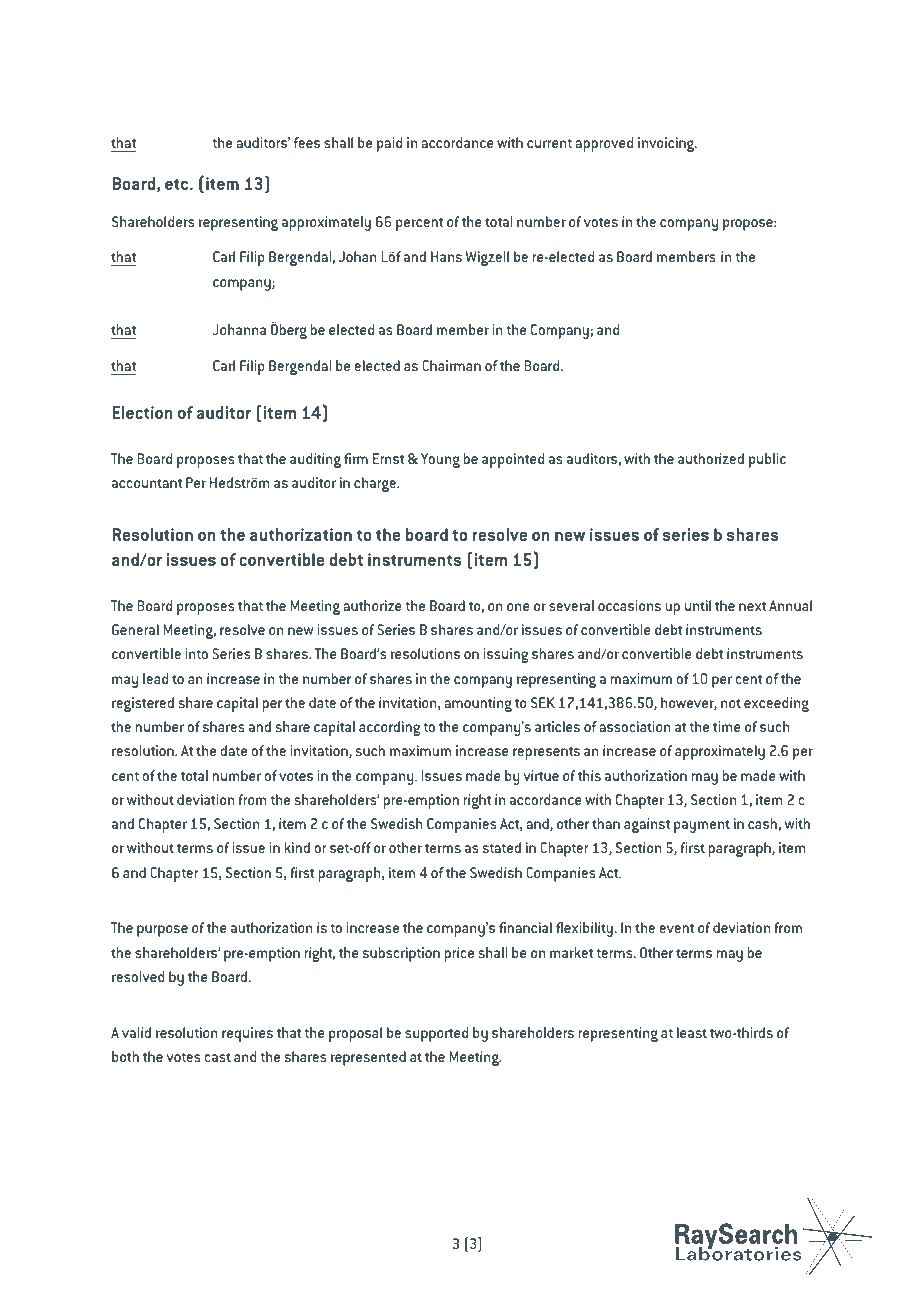 The width and height of the document is (924, 1308). Describe the element at coordinates (692, 1032) in the document. I see `least` at that location.
